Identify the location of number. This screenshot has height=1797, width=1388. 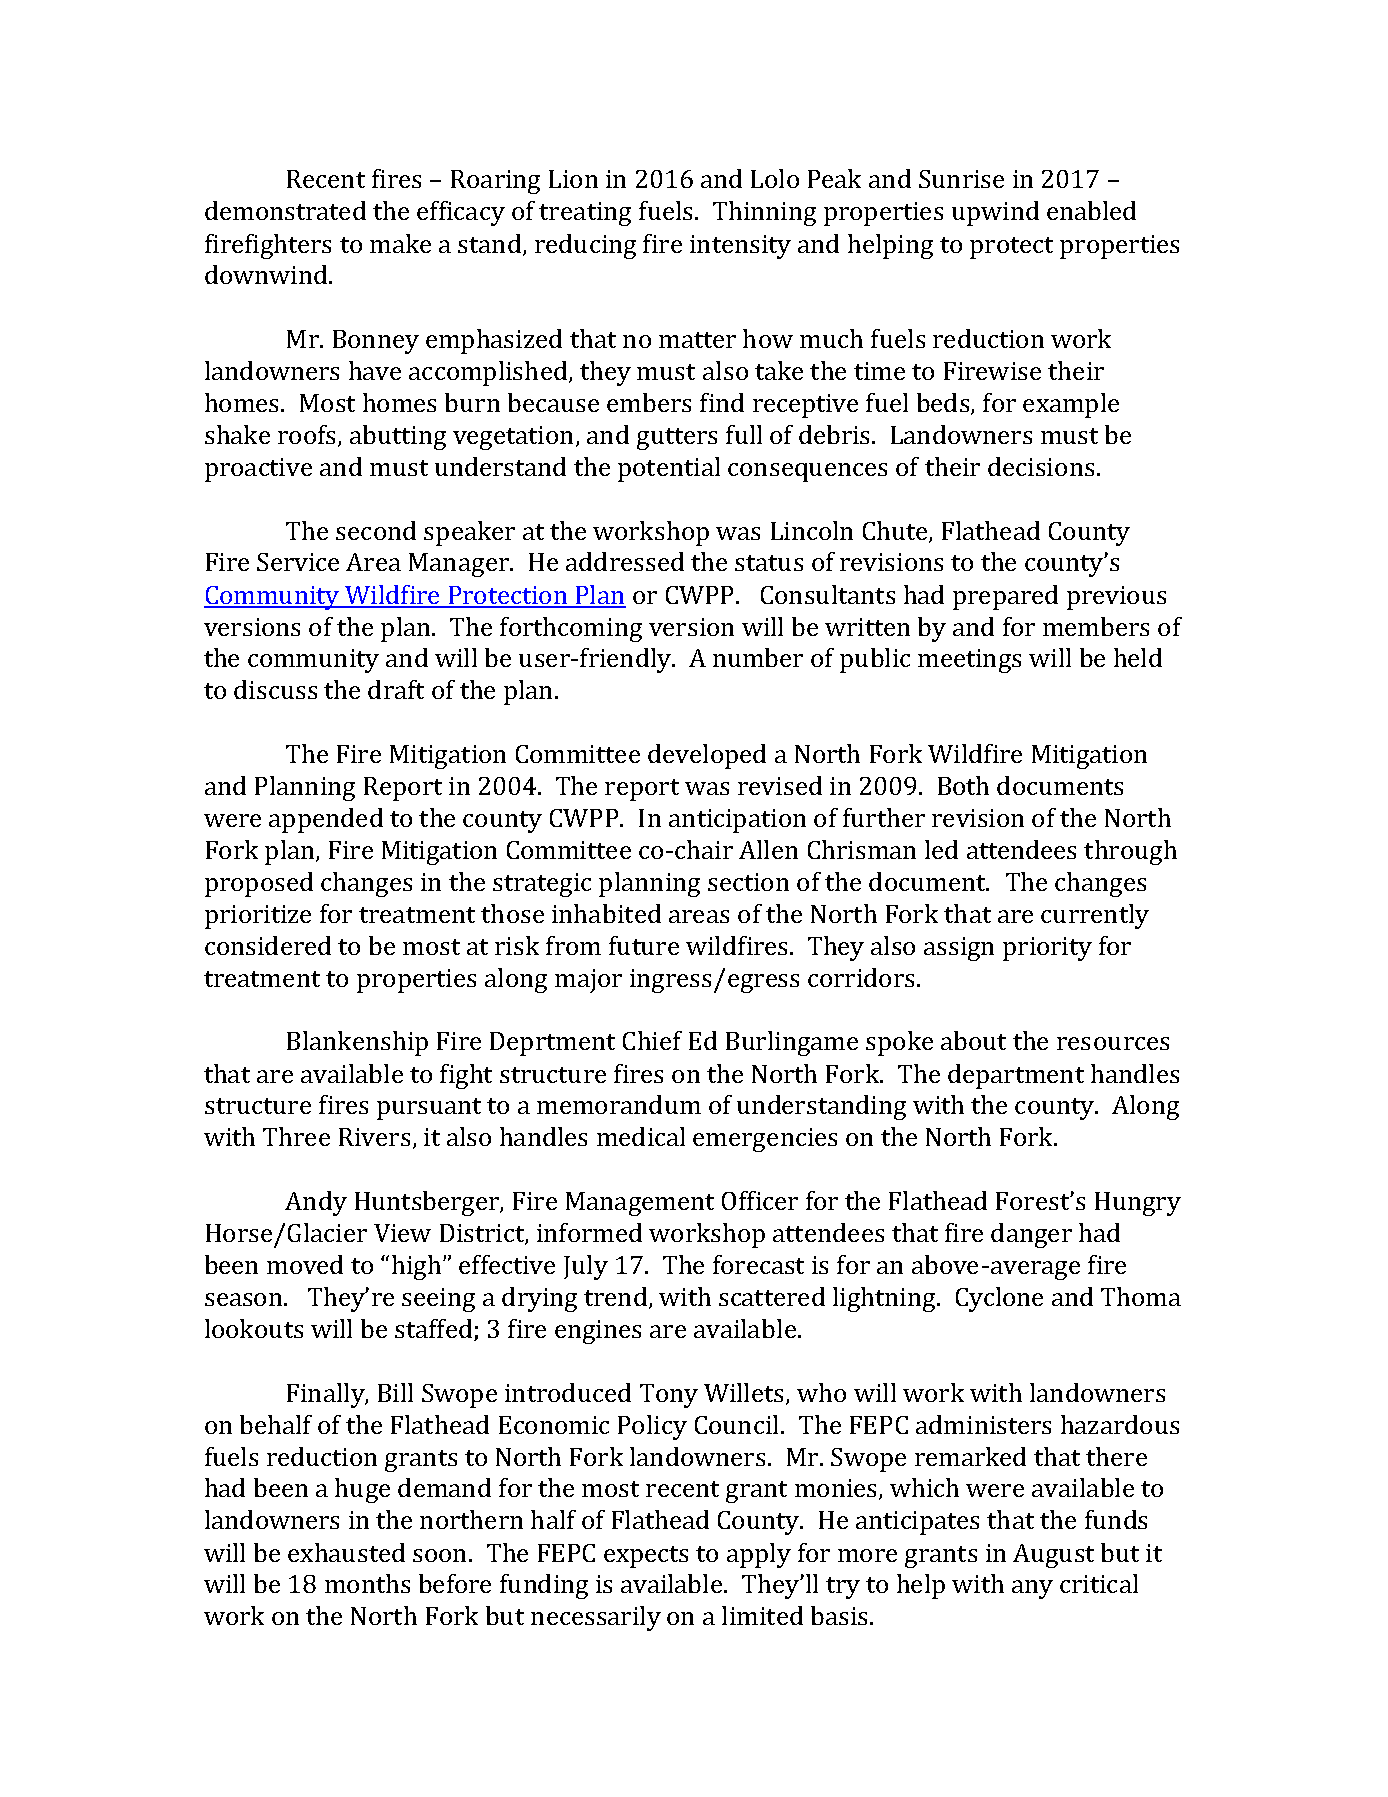
(758, 657).
